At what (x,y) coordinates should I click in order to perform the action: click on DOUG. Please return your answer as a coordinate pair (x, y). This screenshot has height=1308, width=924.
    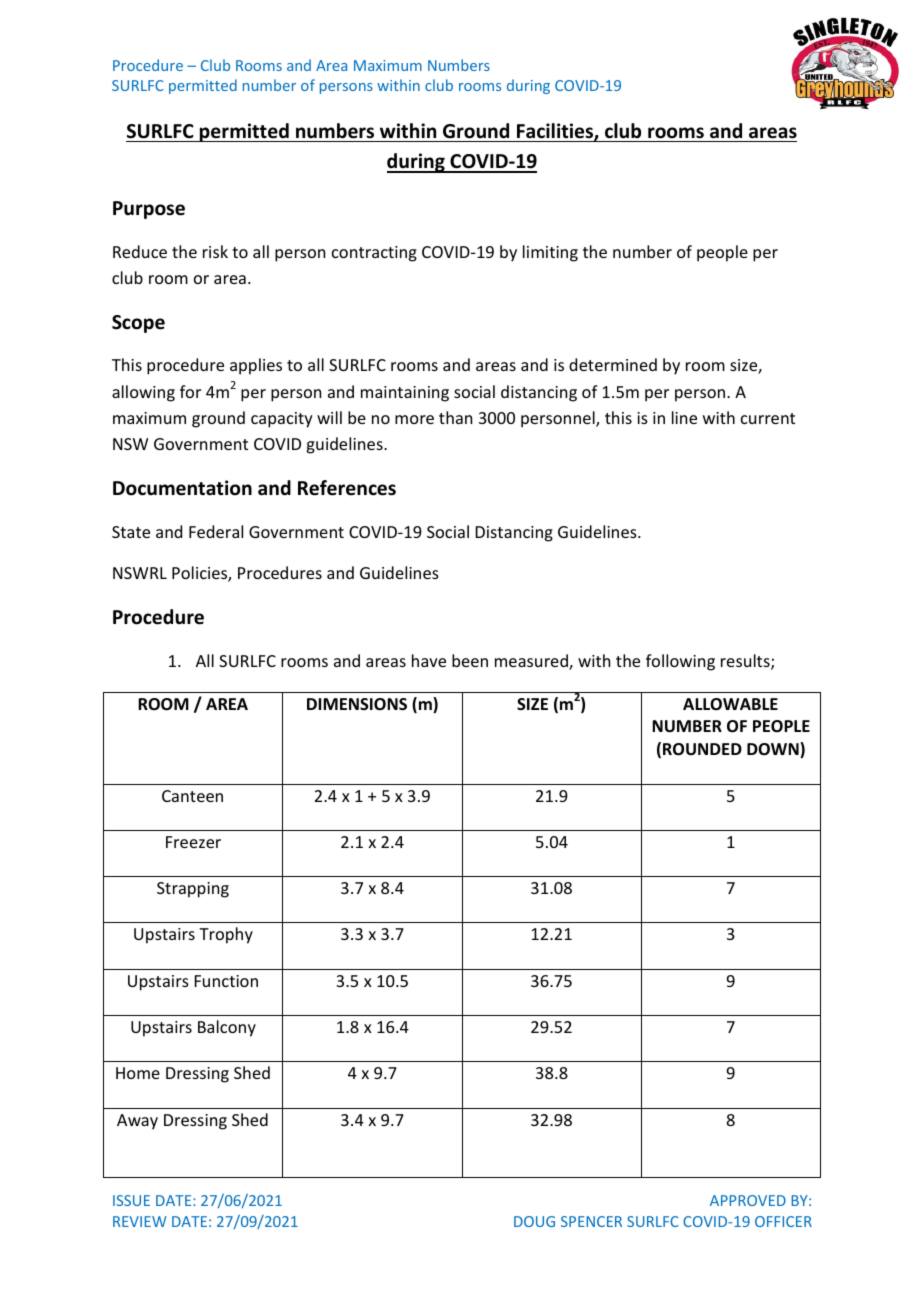
    Looking at the image, I should click on (534, 1221).
